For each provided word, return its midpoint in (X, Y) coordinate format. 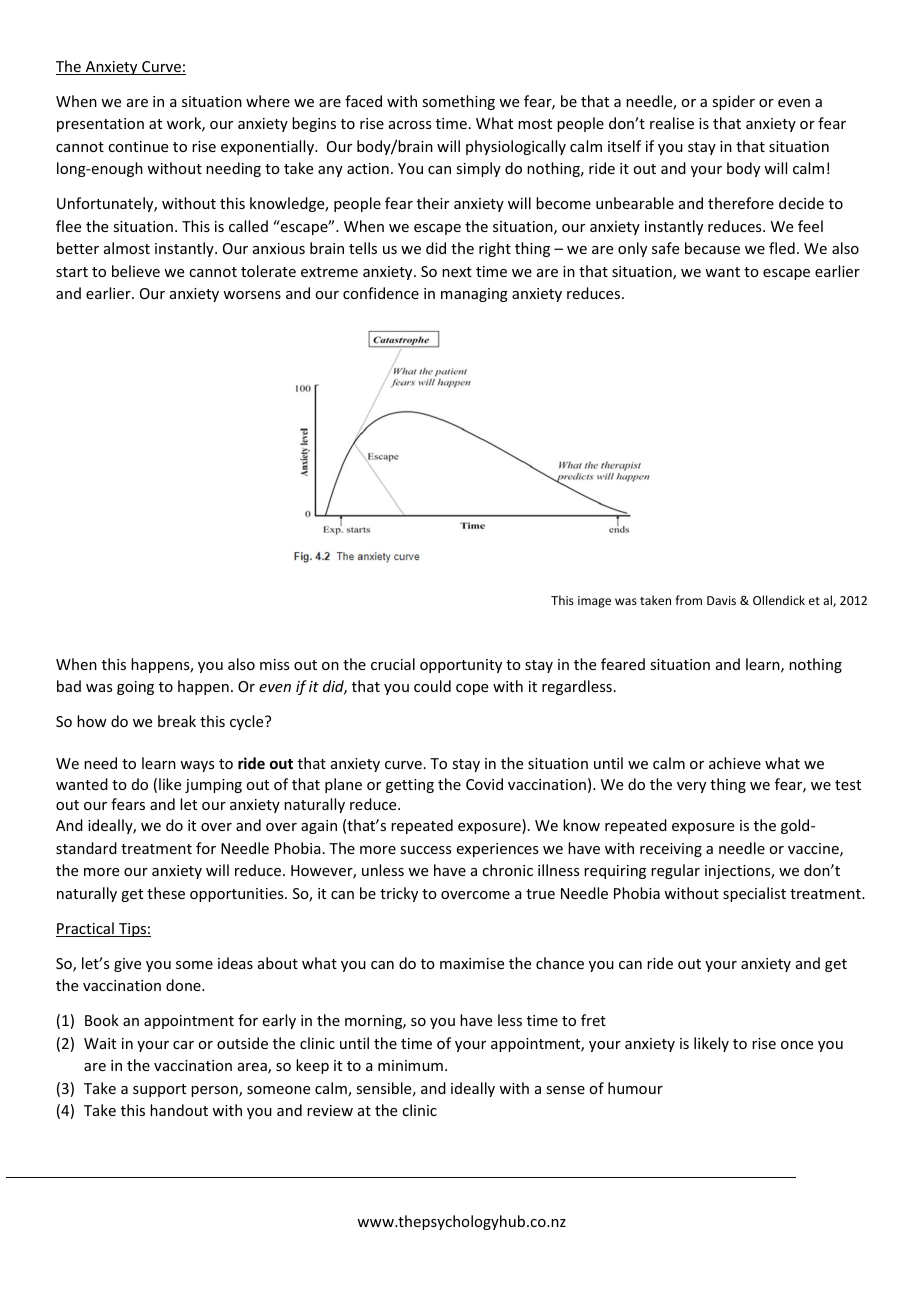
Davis (721, 600)
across (410, 125)
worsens (252, 295)
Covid (484, 784)
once (797, 1045)
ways (197, 766)
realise (672, 123)
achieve (735, 763)
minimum (410, 1065)
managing (474, 295)
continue (138, 146)
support (159, 1090)
